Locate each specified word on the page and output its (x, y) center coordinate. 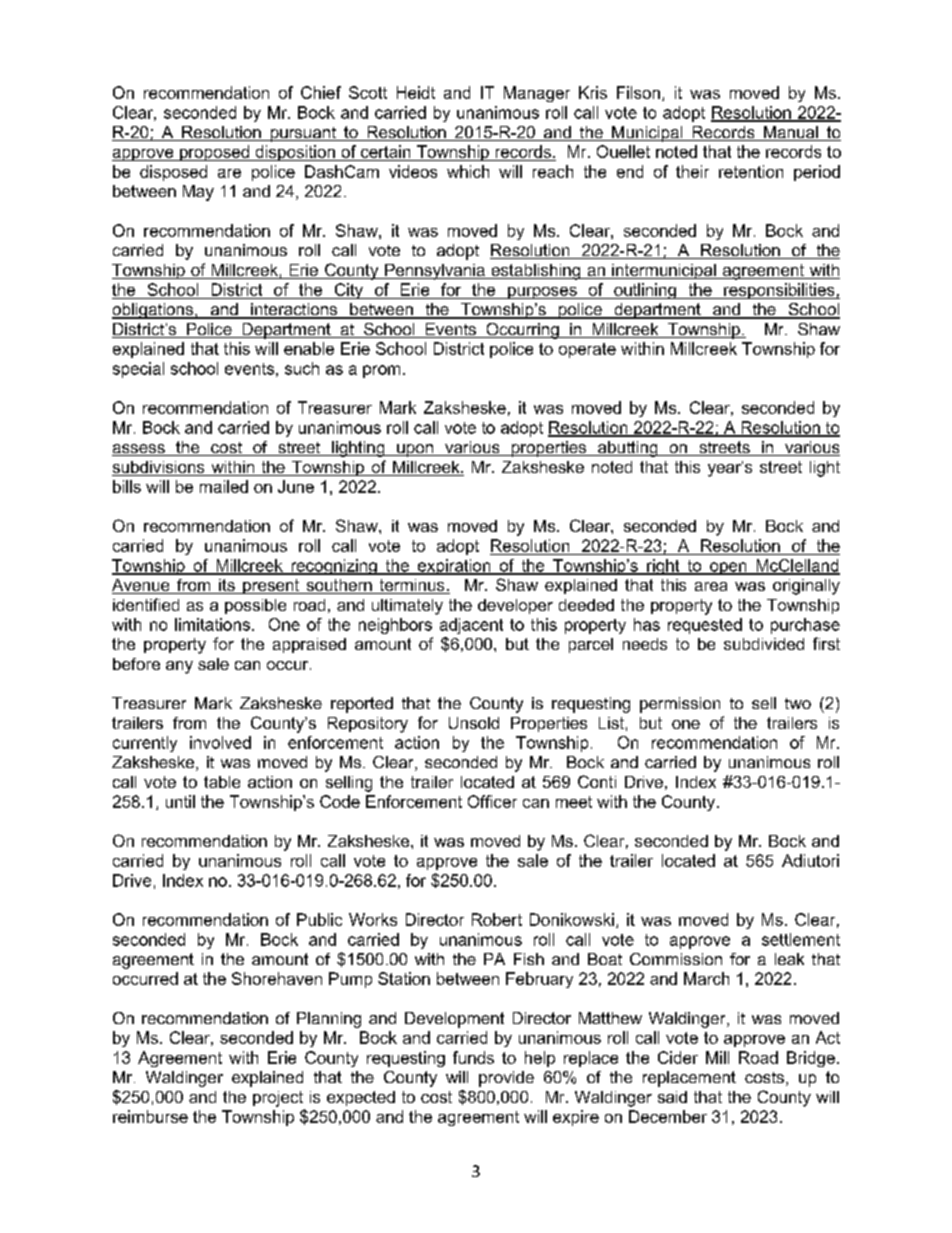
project (278, 1099)
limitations (212, 624)
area (711, 586)
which (468, 171)
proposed (215, 153)
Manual (790, 133)
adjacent (471, 626)
